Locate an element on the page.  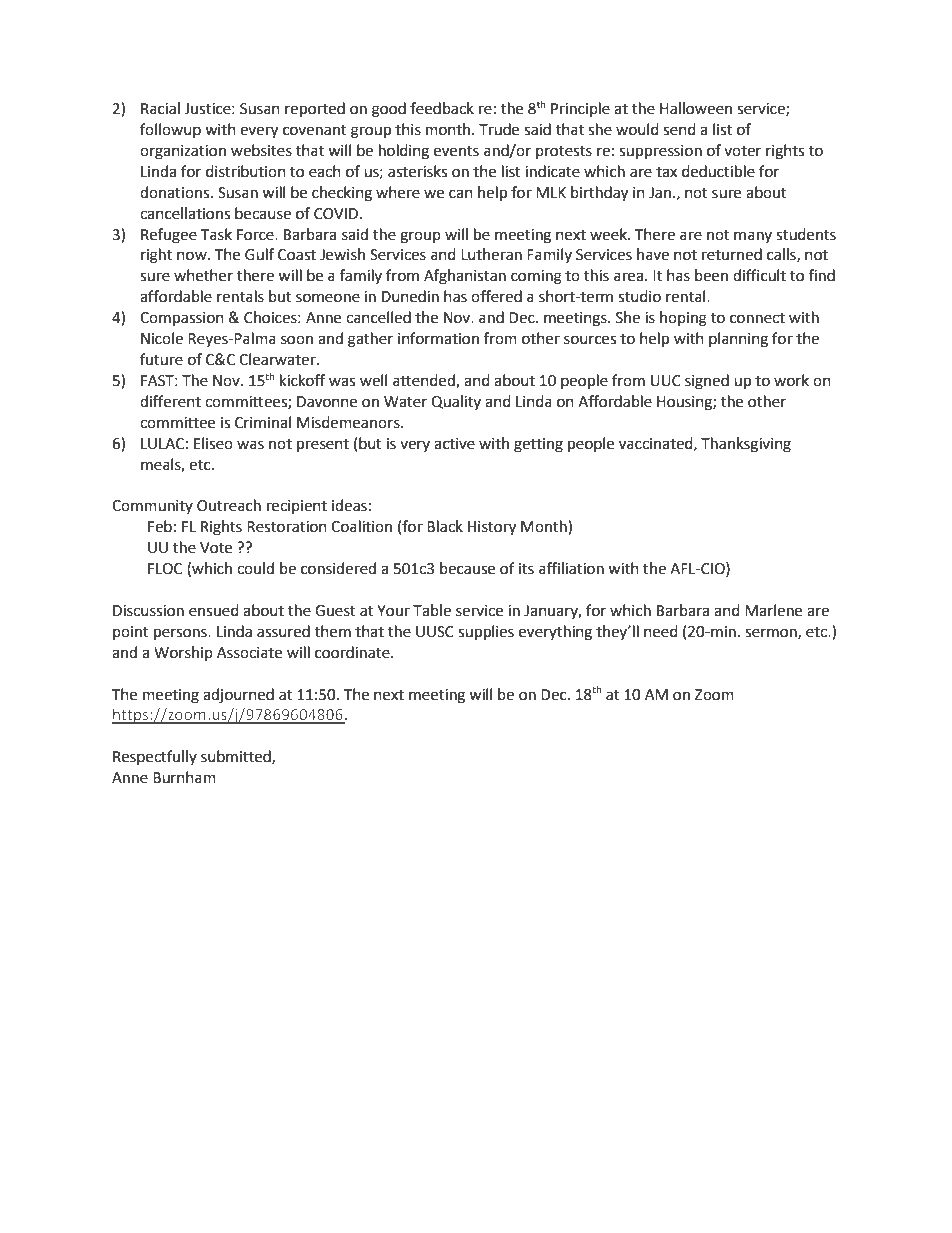
Respectfully is located at coordinates (155, 757).
